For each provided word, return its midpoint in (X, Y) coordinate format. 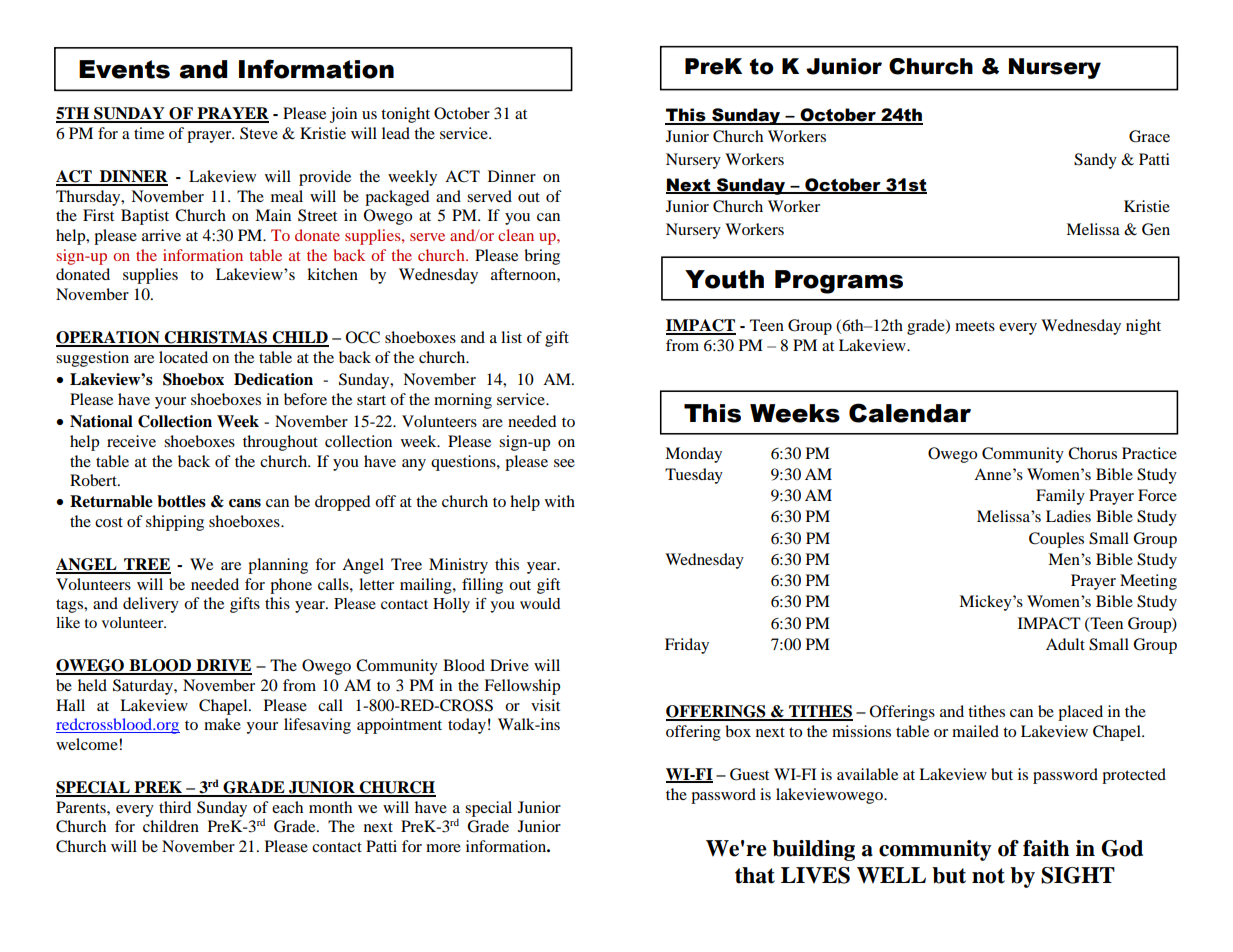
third (175, 807)
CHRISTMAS (216, 338)
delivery (151, 605)
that (755, 875)
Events (124, 69)
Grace (1149, 136)
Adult (1065, 644)
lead (396, 133)
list (511, 337)
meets (975, 326)
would (540, 603)
